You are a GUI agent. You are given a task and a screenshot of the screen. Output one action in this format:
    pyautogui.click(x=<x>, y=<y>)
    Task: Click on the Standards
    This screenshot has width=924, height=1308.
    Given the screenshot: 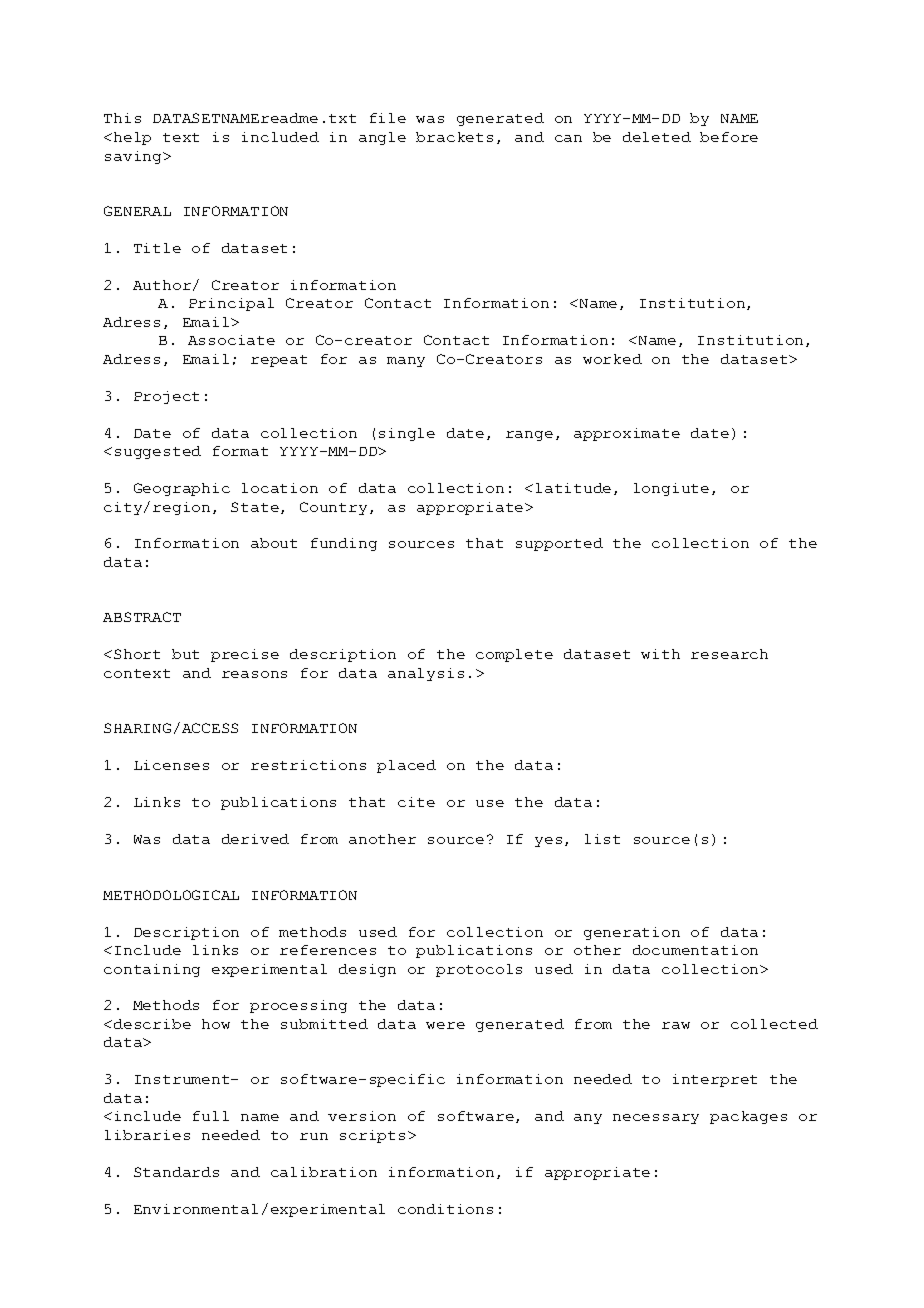 What is the action you would take?
    pyautogui.click(x=176, y=1172)
